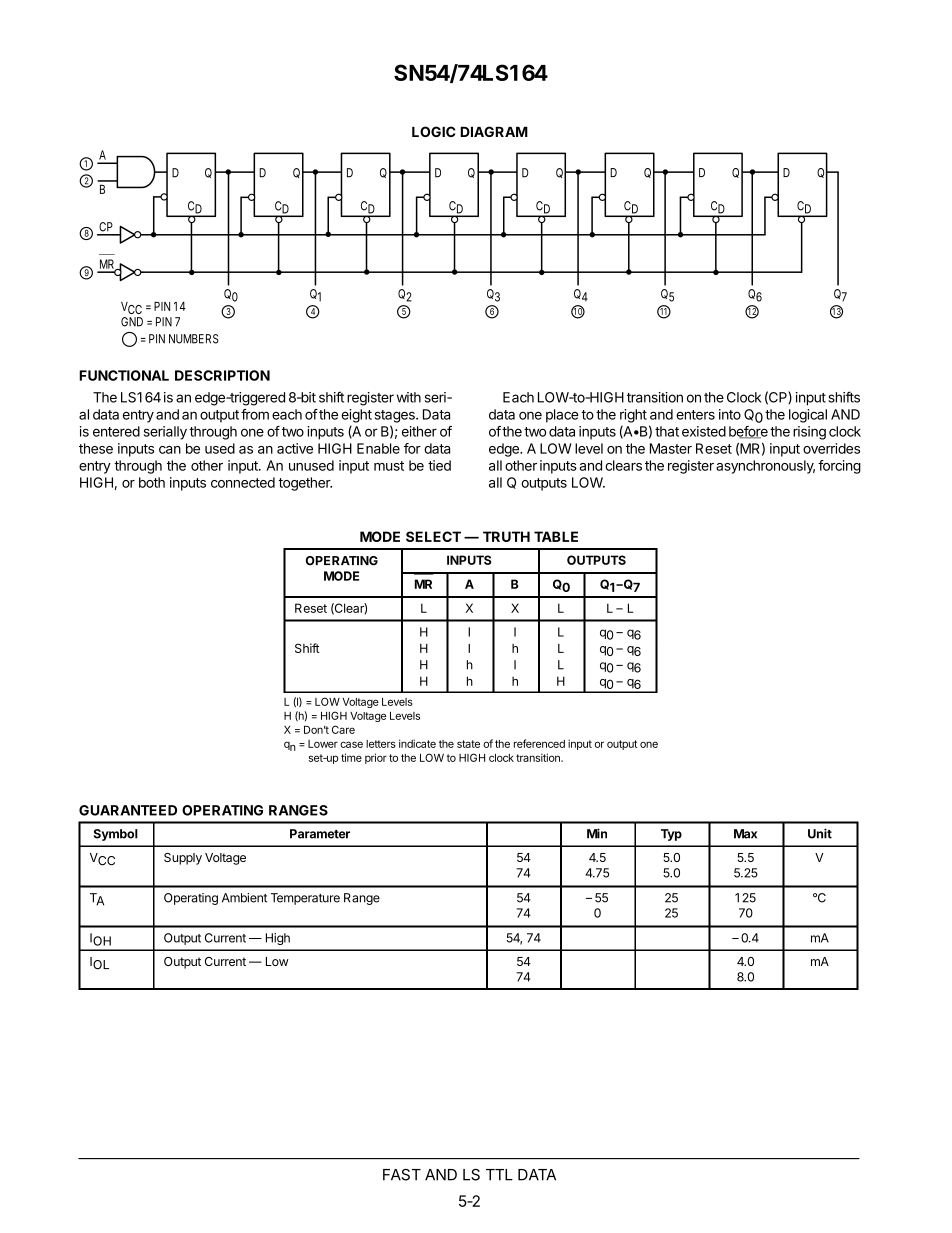 This screenshot has height=1233, width=952. Describe the element at coordinates (499, 1175) in the screenshot. I see `TTL` at that location.
